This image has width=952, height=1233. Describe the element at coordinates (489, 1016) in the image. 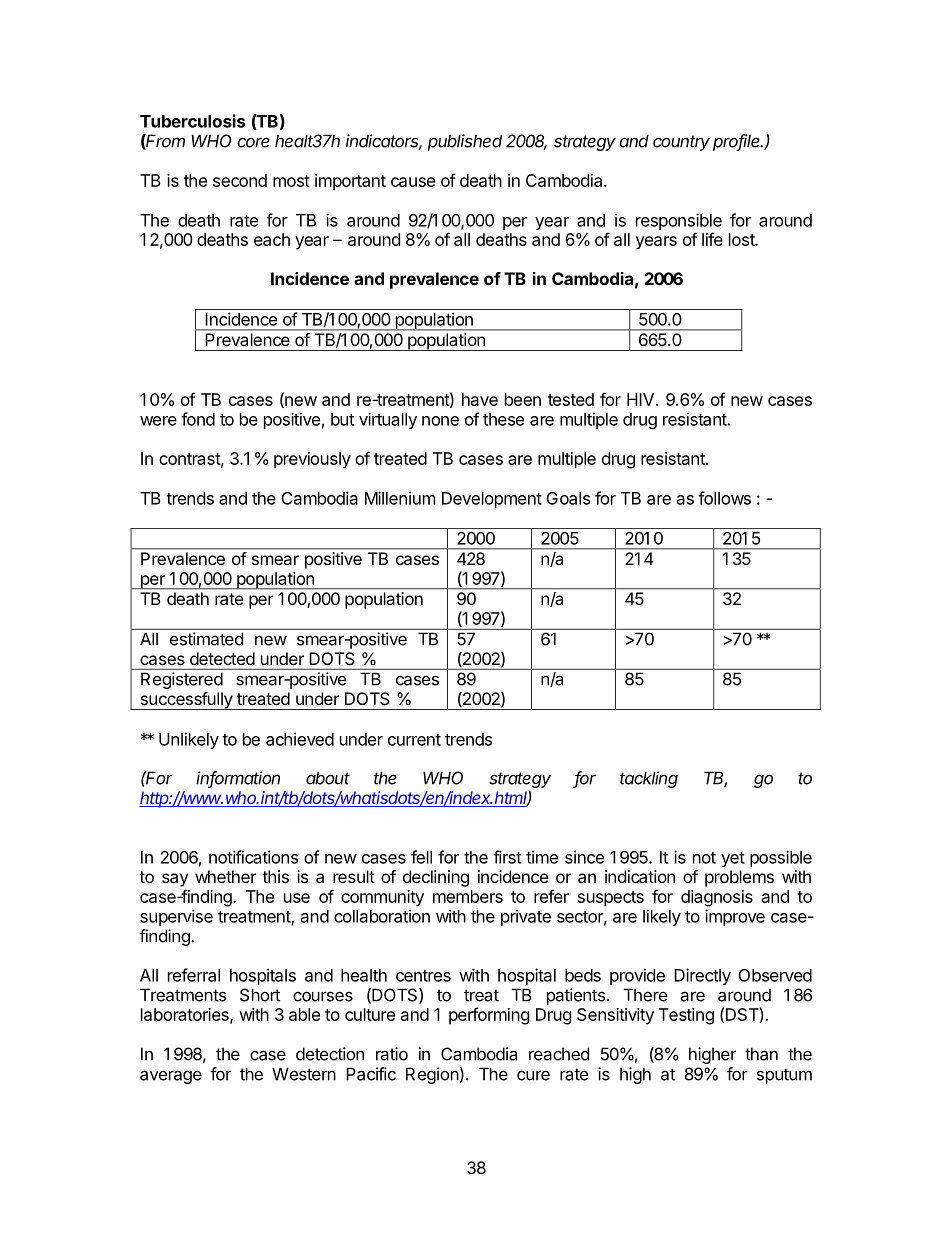

I see `performing` at that location.
